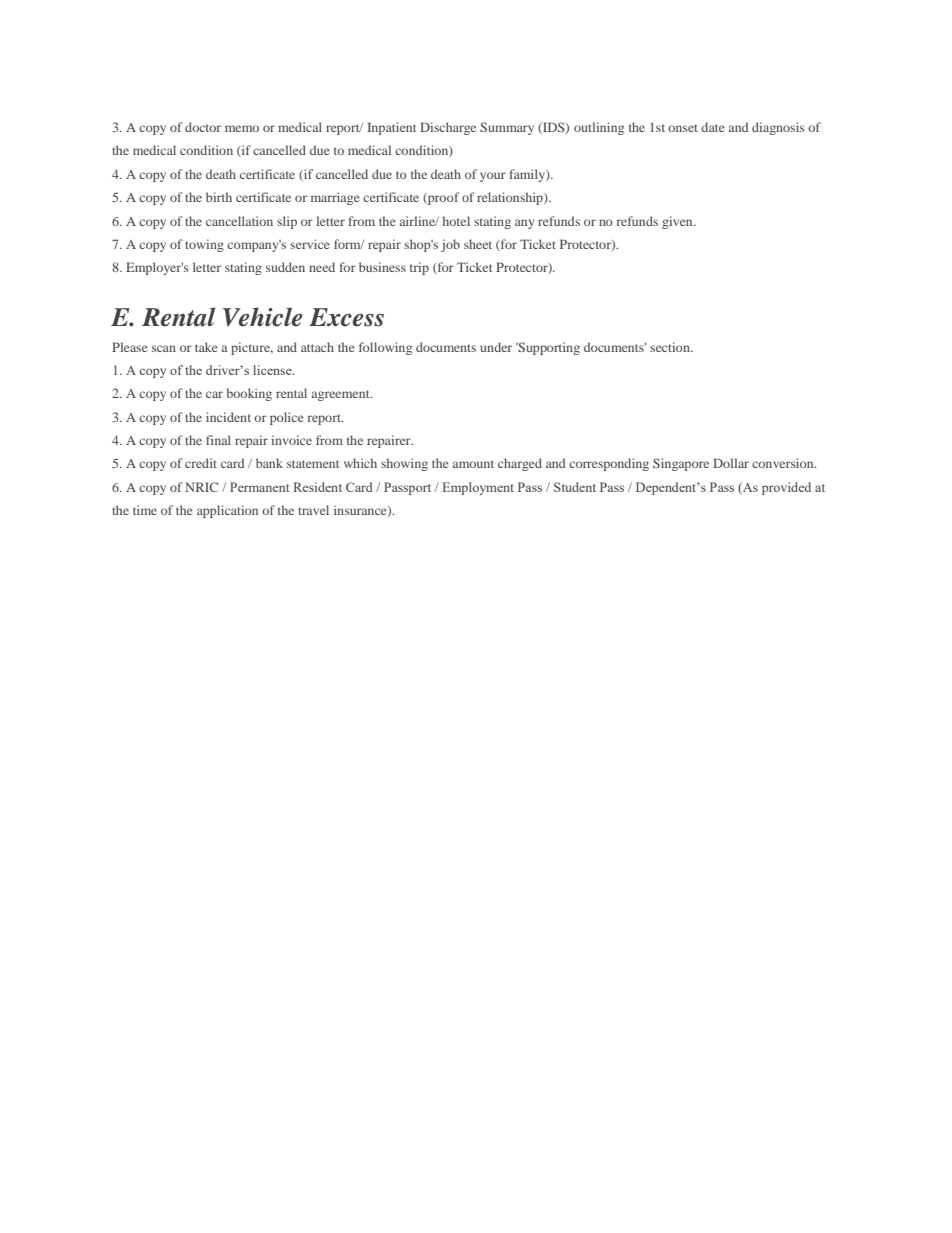 The height and width of the screenshot is (1233, 952). What do you see at coordinates (450, 245) in the screenshot?
I see `job` at bounding box center [450, 245].
